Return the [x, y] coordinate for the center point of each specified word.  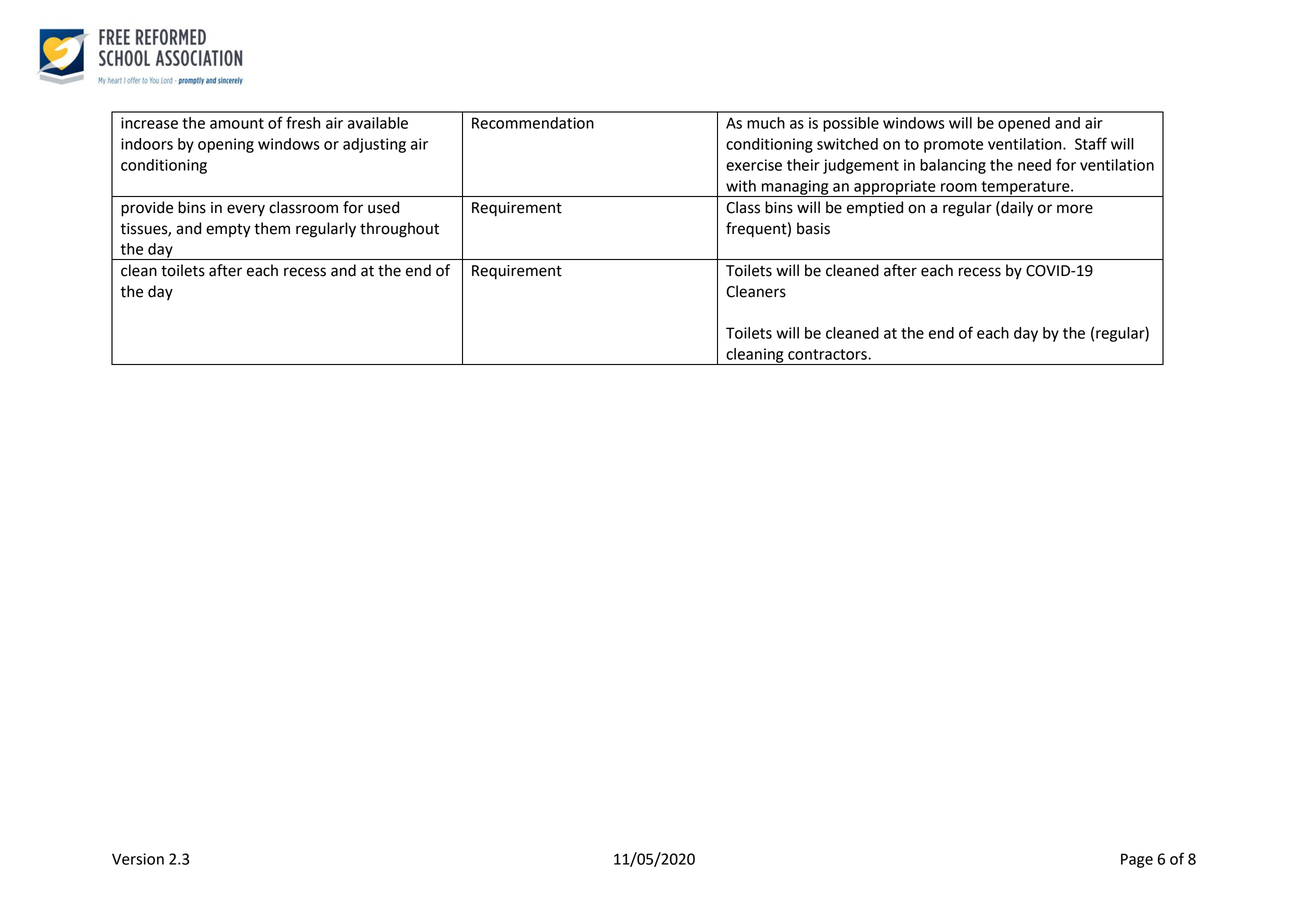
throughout [399, 230]
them [272, 228]
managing [795, 188]
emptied [875, 209]
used [383, 207]
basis [813, 228]
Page [1137, 860]
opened [1024, 124]
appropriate [895, 188]
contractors [828, 354]
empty [228, 231]
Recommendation [533, 123]
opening [226, 145]
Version [138, 859]
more [1075, 209]
